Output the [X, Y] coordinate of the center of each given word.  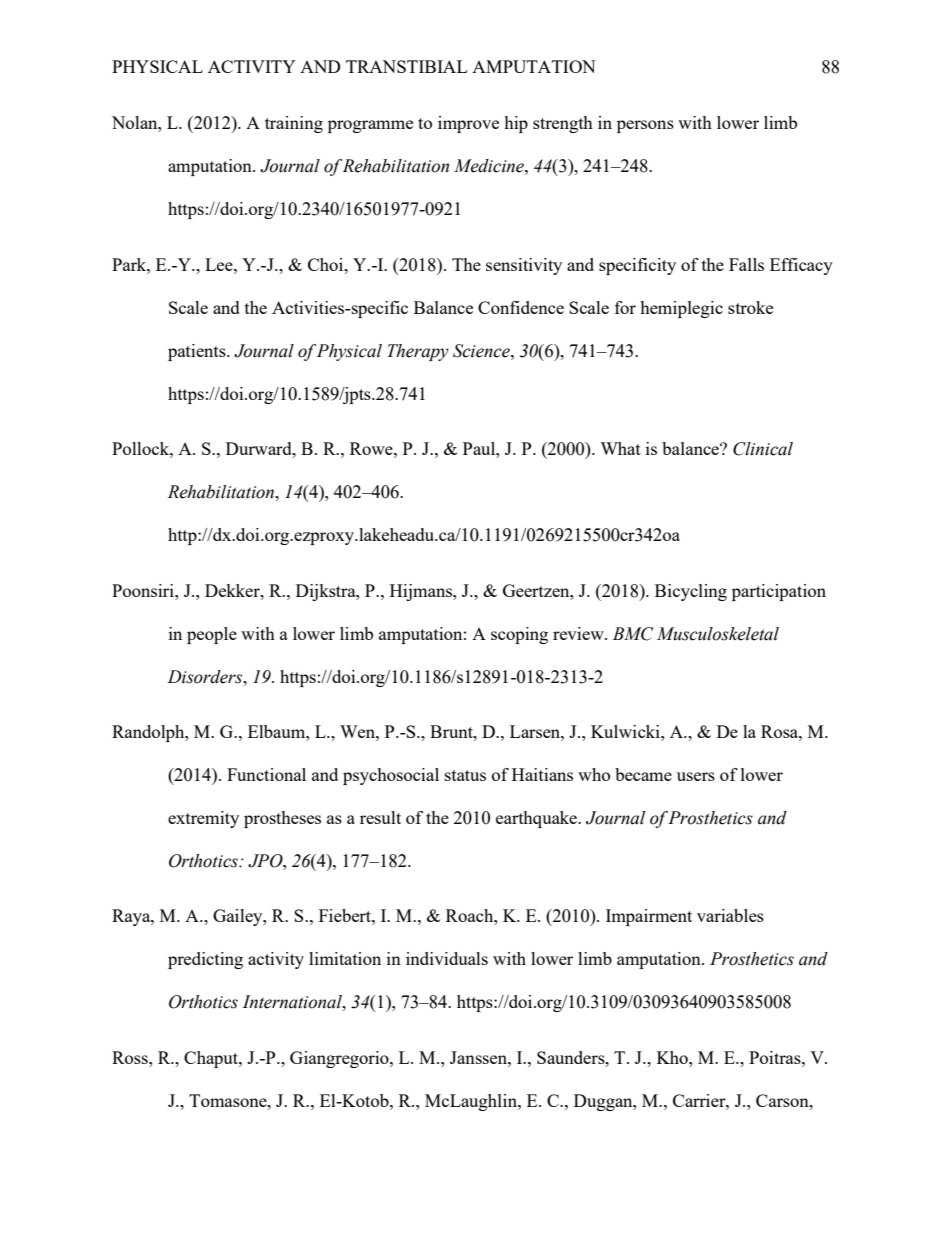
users [696, 776]
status [465, 775]
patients [198, 352]
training [294, 124]
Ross [131, 1057]
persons [645, 126]
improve [468, 124]
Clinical [763, 449]
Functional [266, 774]
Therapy [418, 352]
